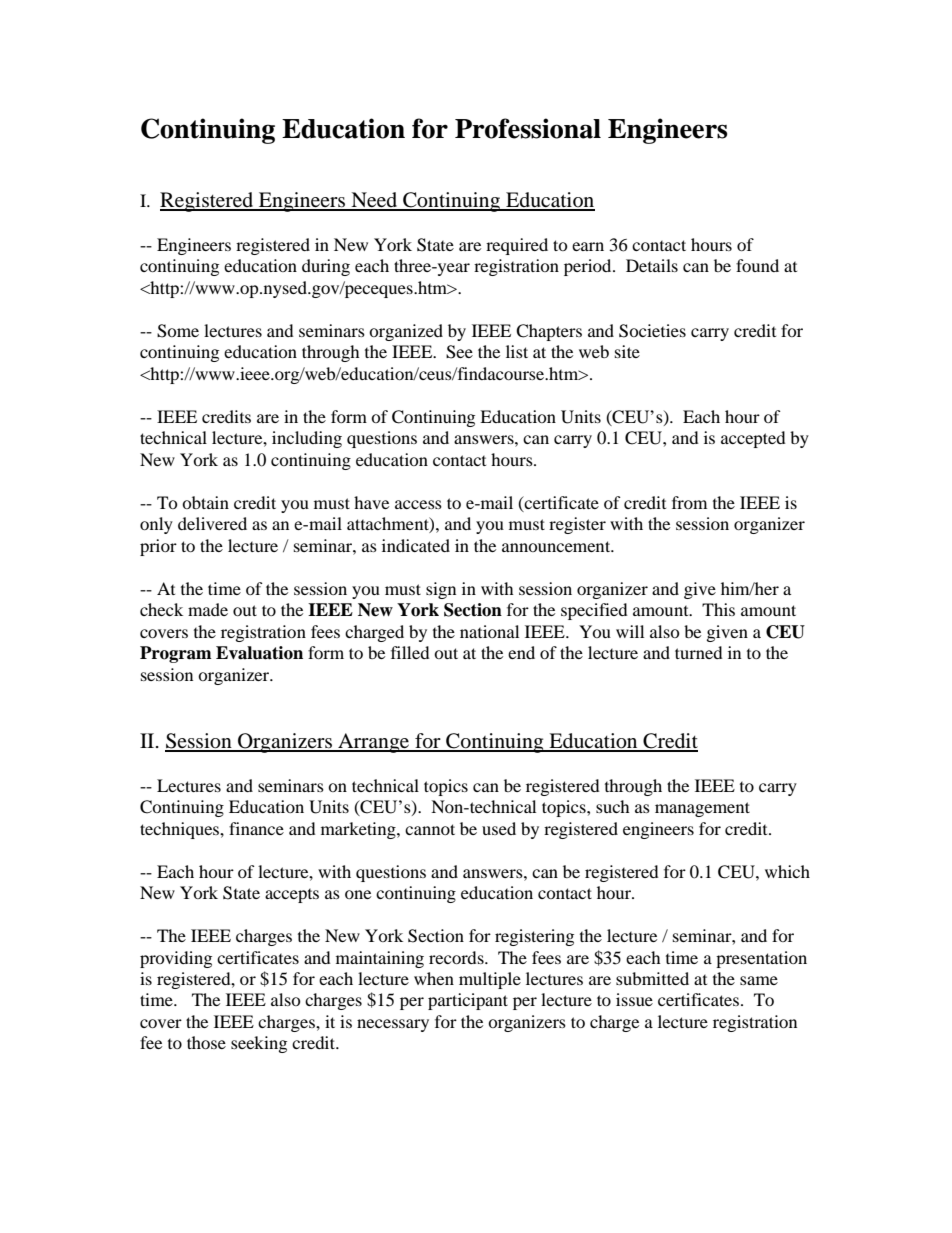  I want to click on turned, so click(699, 652).
